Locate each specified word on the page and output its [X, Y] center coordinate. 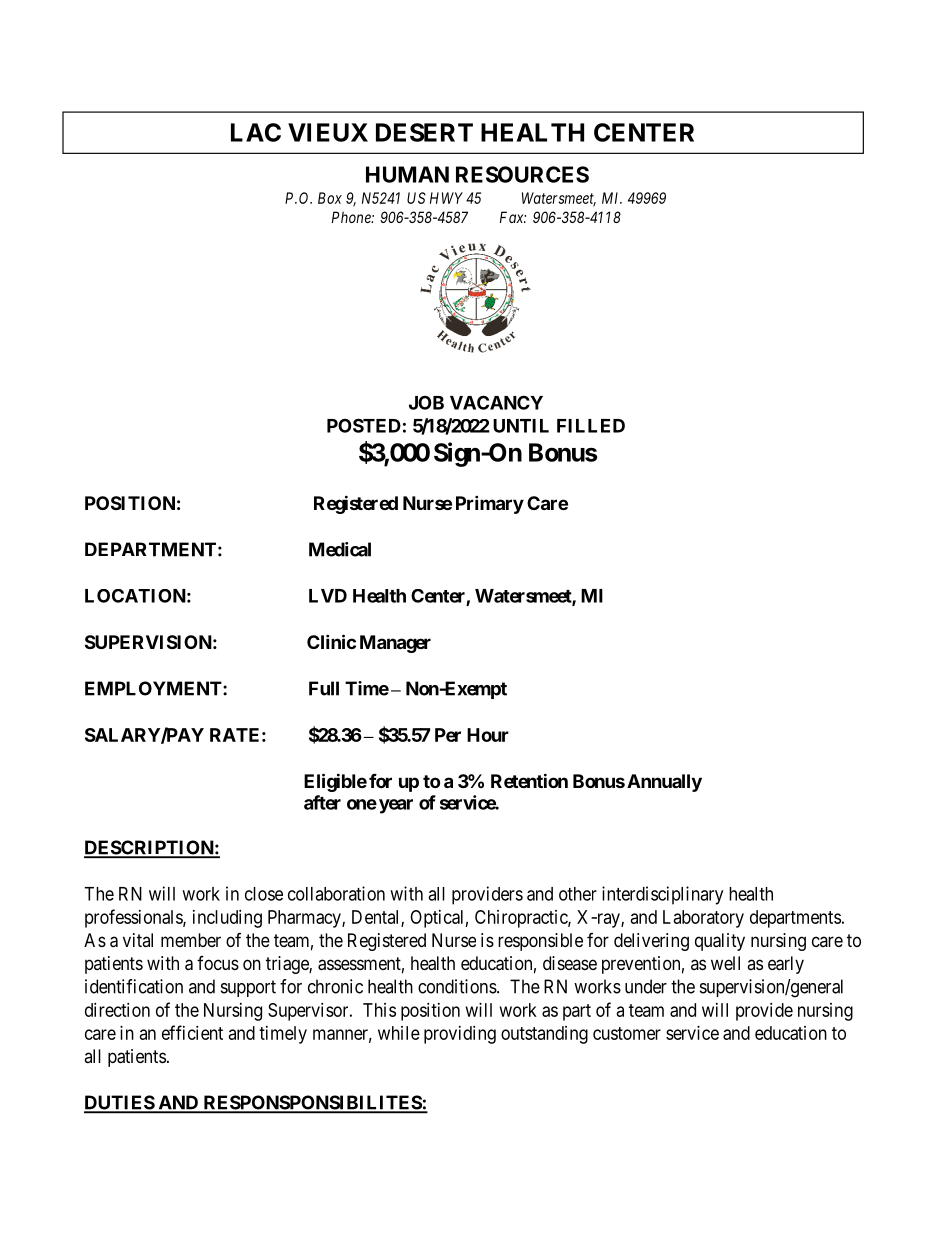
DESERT [424, 132]
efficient [192, 1032]
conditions [457, 986]
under [646, 986]
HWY [446, 198]
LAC [256, 132]
